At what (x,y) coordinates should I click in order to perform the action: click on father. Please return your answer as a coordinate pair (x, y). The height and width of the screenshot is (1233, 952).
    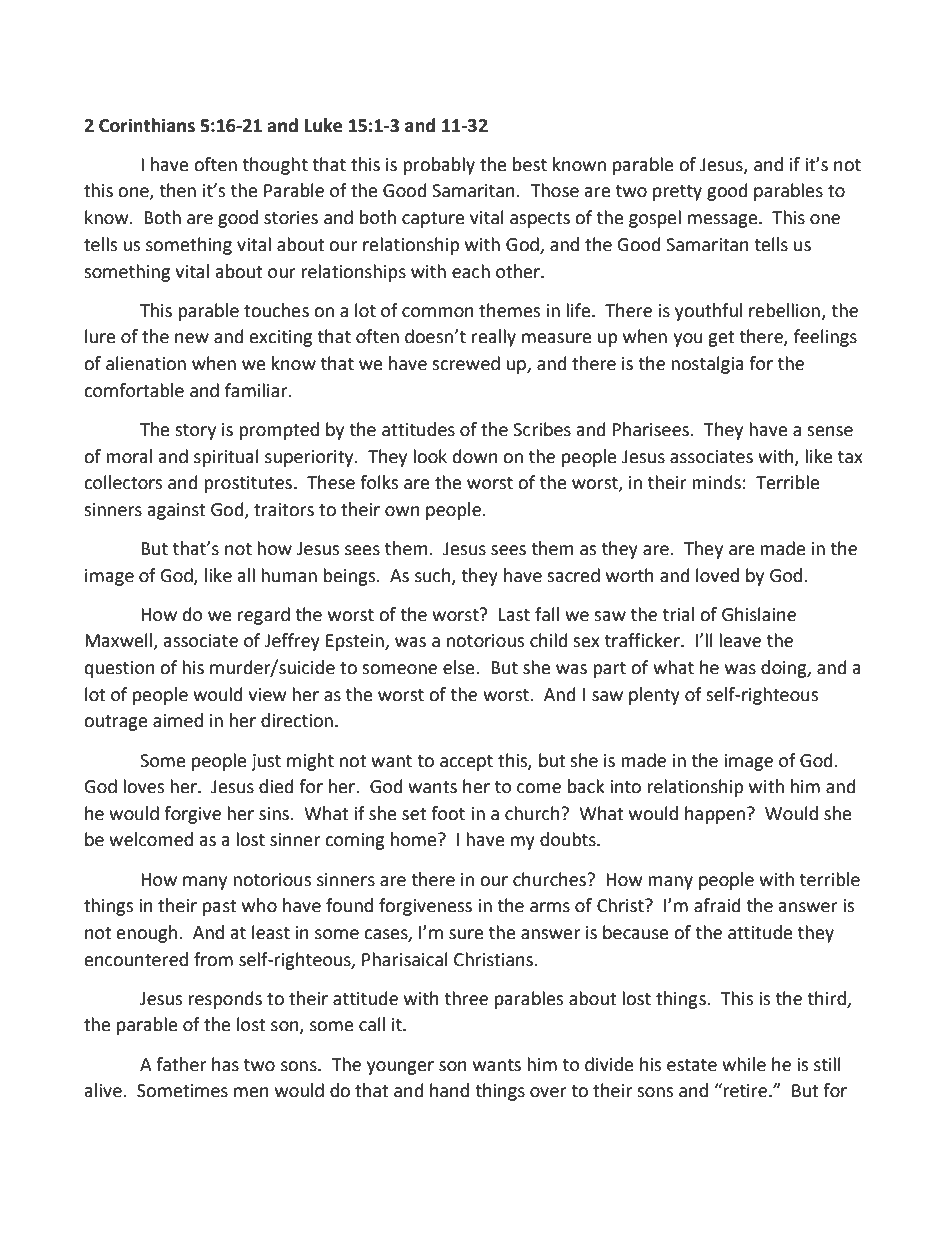
    Looking at the image, I should click on (181, 1064).
